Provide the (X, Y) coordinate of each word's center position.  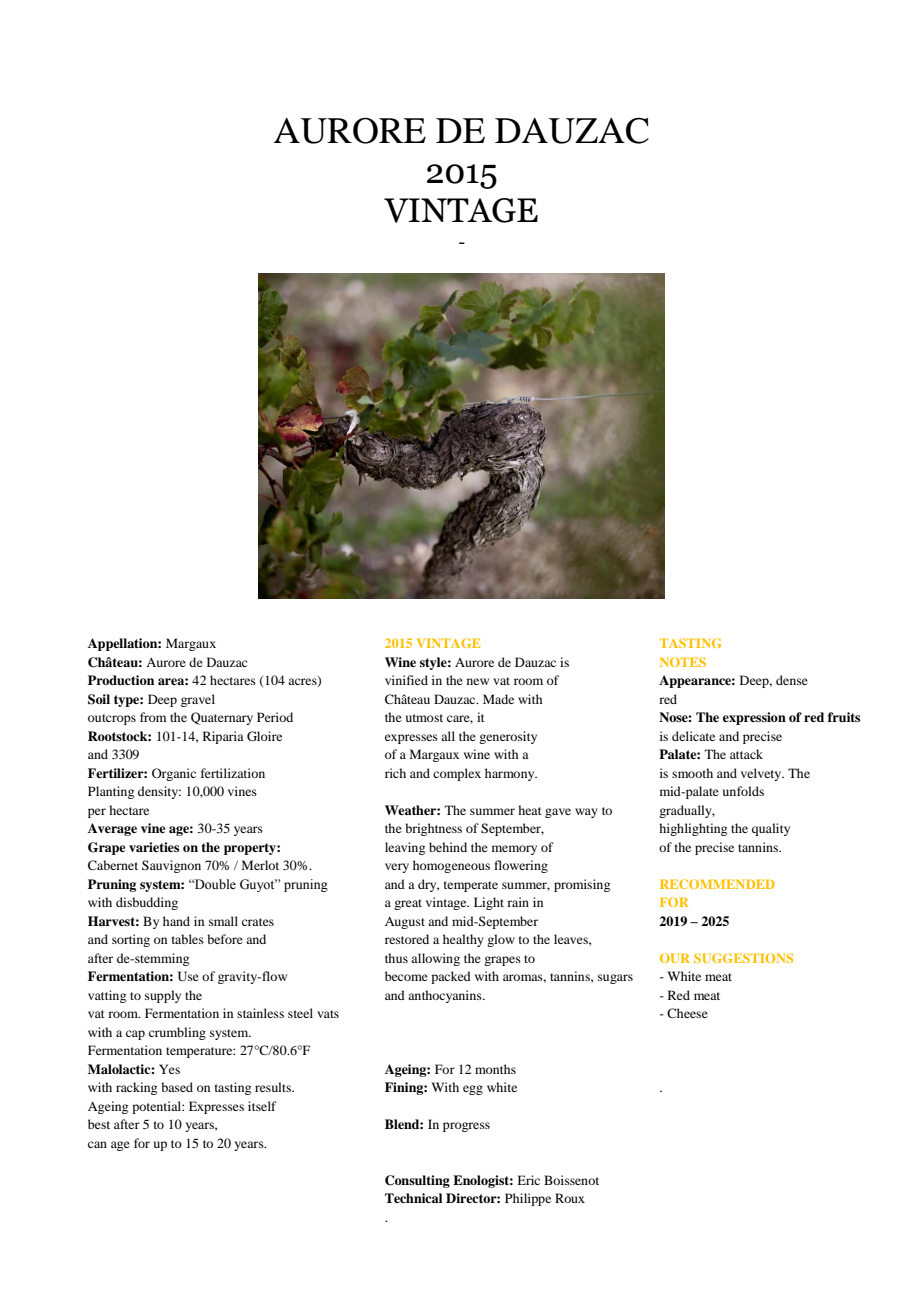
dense (792, 680)
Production (121, 680)
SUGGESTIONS (743, 958)
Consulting (417, 1181)
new (478, 681)
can (97, 1144)
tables (188, 939)
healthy (463, 940)
